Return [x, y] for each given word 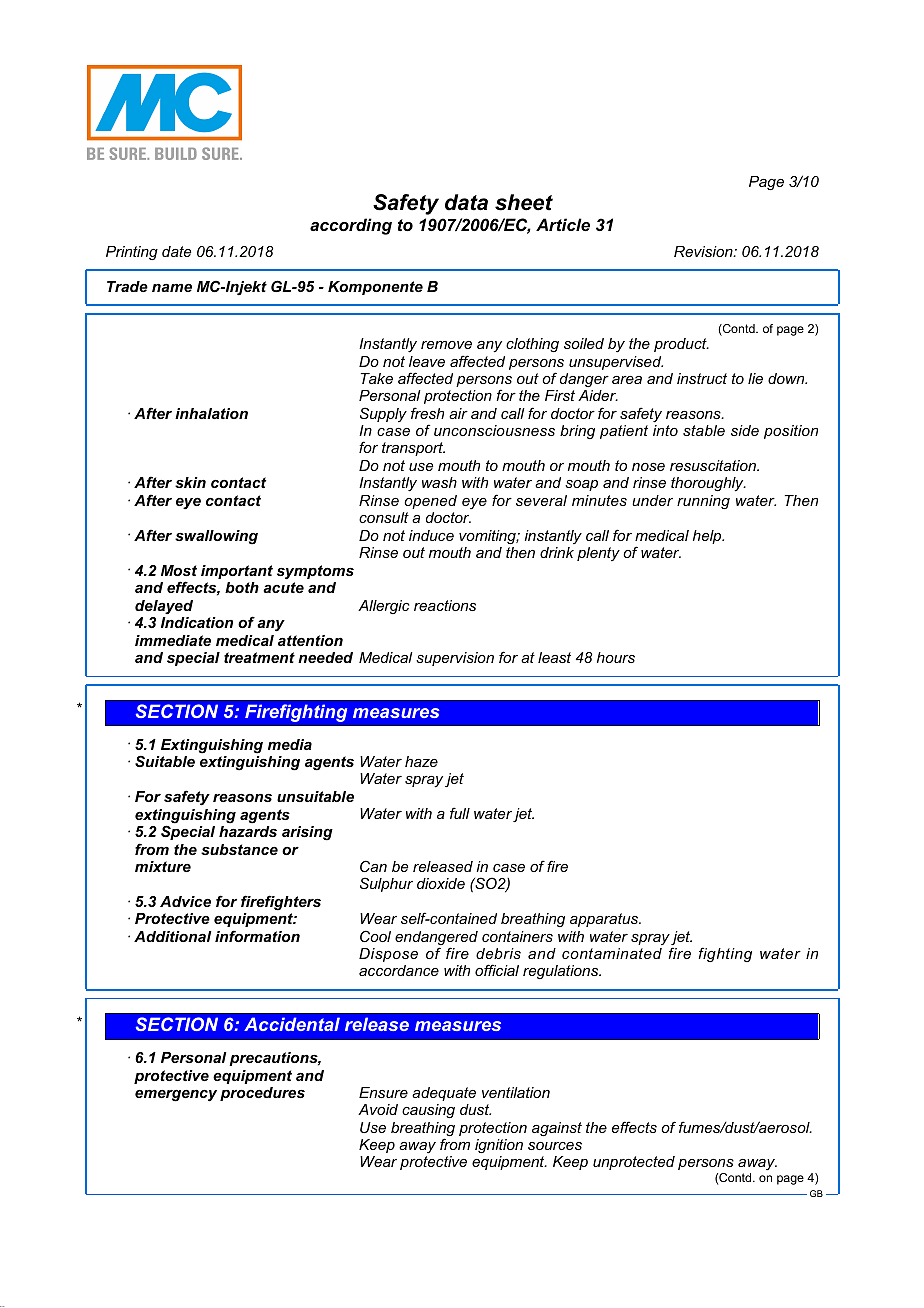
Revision [704, 251]
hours [616, 657]
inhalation [211, 413]
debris [498, 953]
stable [704, 430]
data [466, 202]
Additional [173, 936]
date [176, 251]
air [458, 413]
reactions [445, 605]
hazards [248, 831]
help [708, 537]
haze [421, 761]
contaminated [612, 953]
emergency [176, 1096]
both [242, 587]
